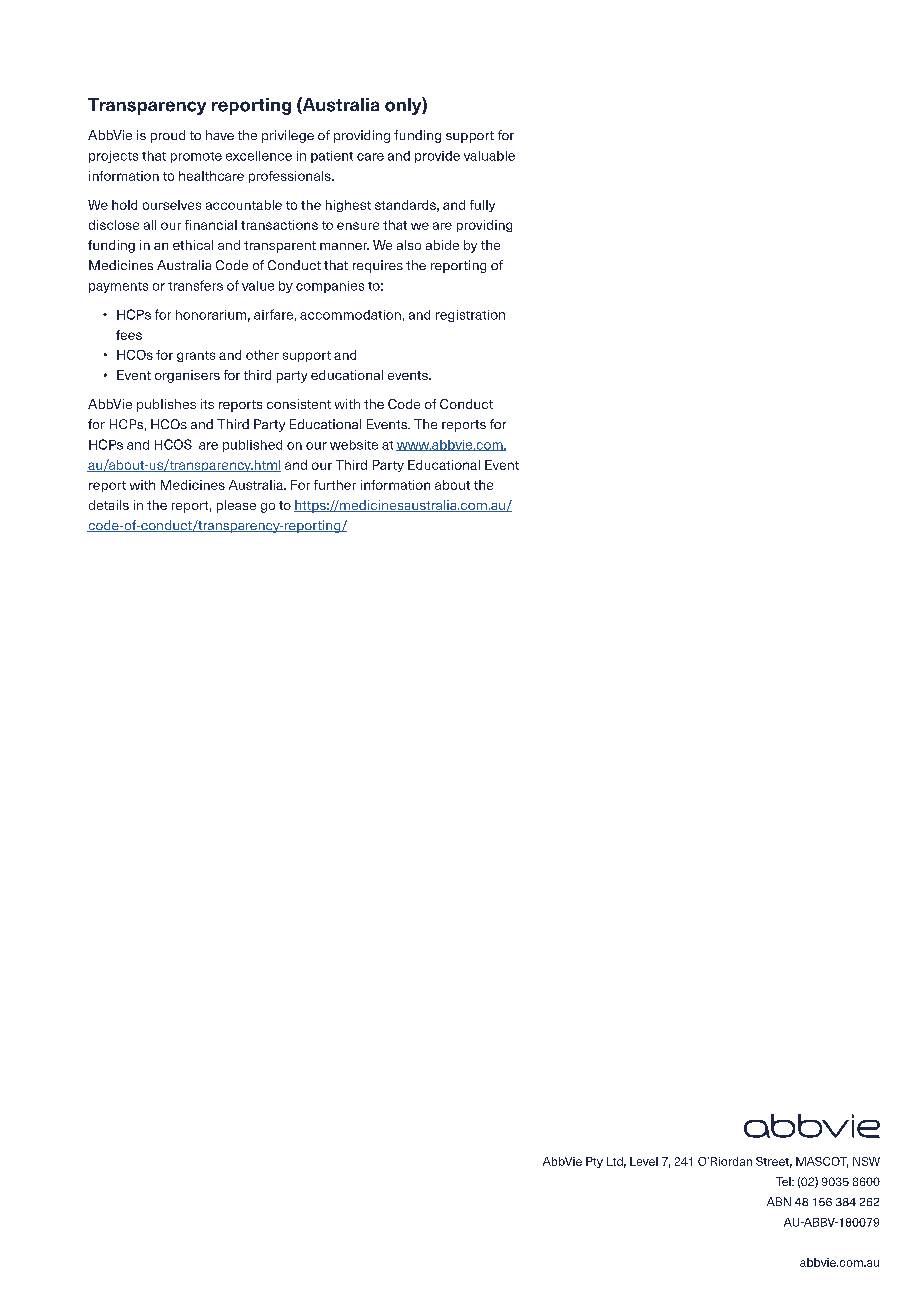  I want to click on please, so click(236, 506).
